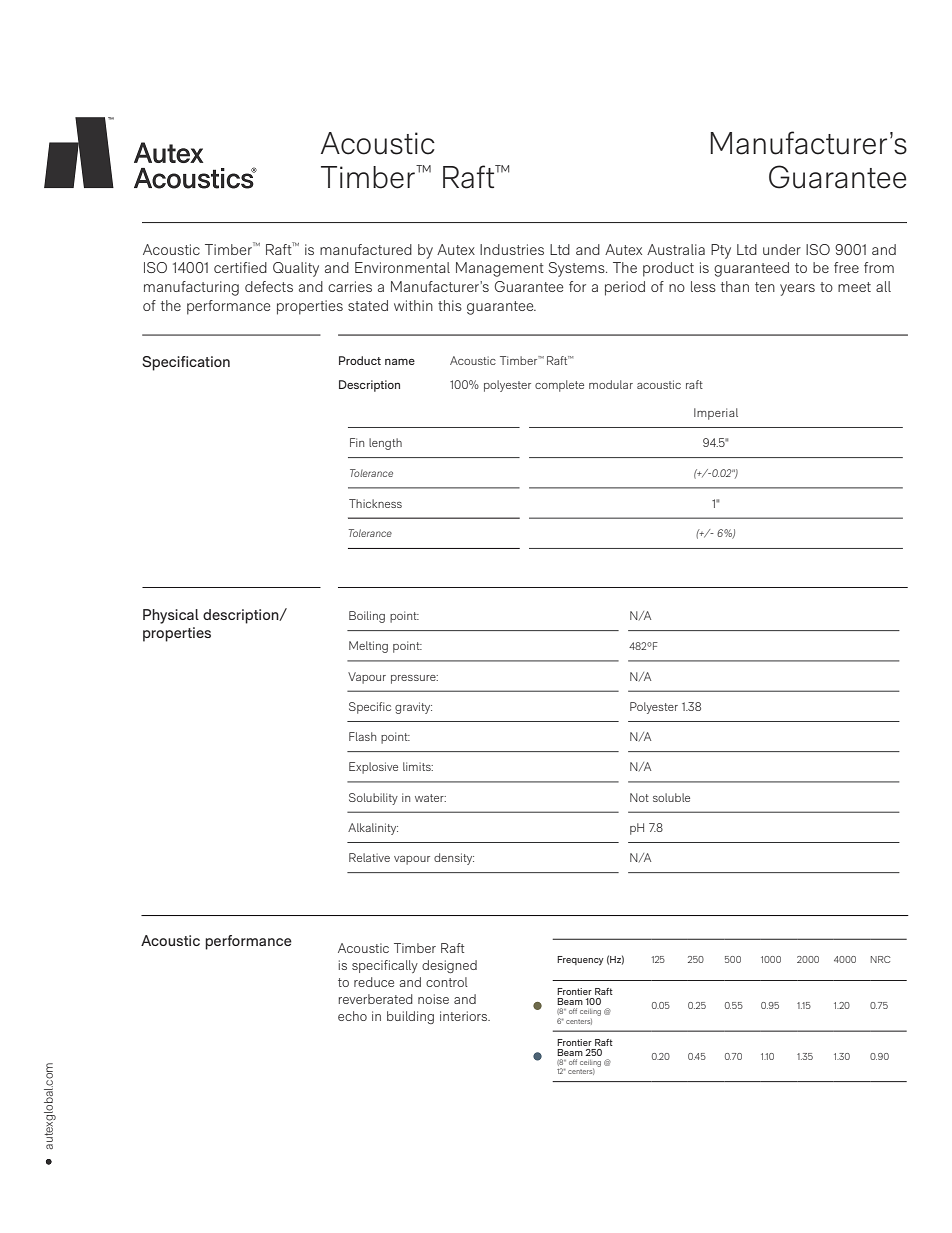 This screenshot has height=1233, width=952. I want to click on Physical, so click(171, 616).
